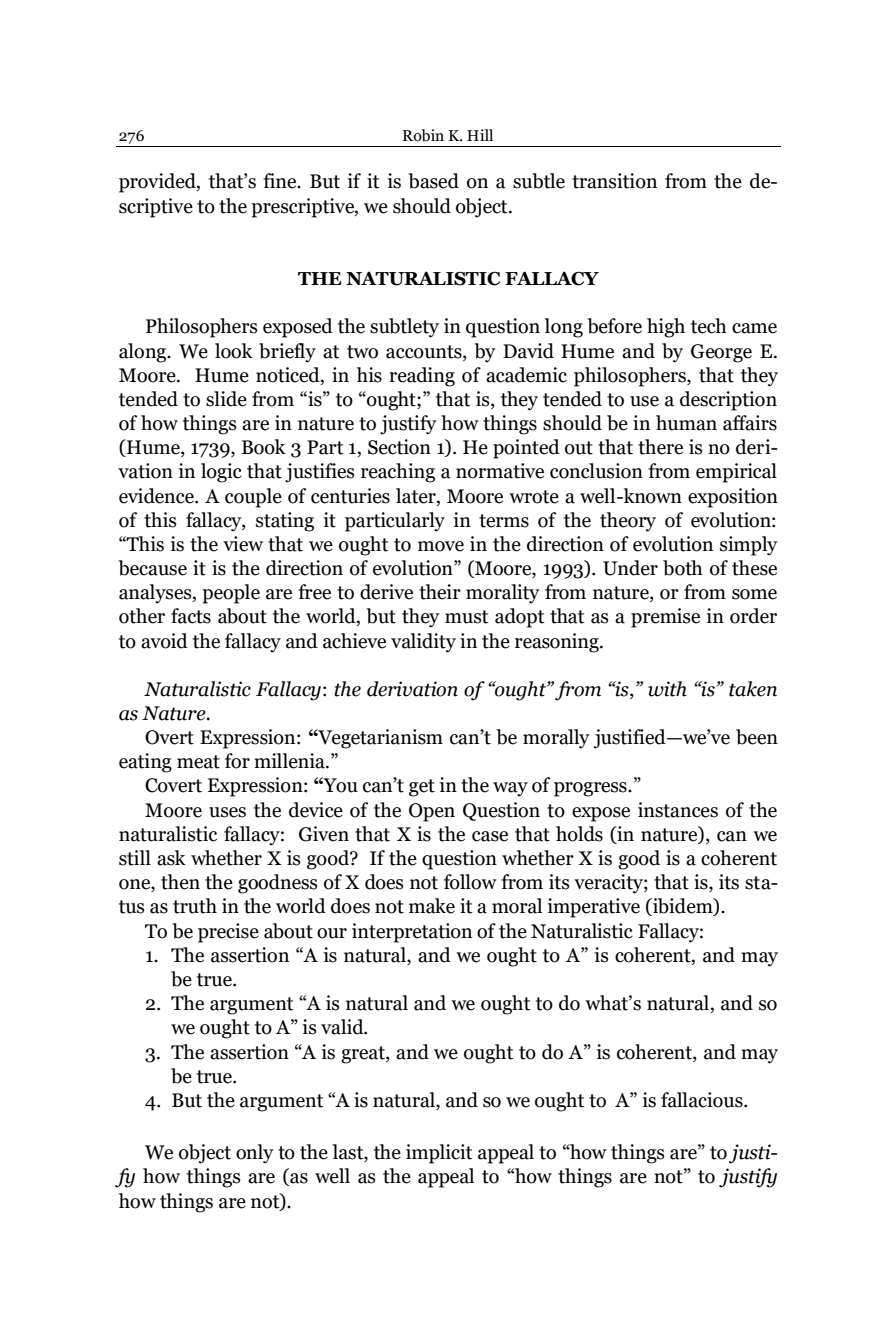 This page has width=896, height=1318. What do you see at coordinates (614, 181) in the page?
I see `transition` at bounding box center [614, 181].
